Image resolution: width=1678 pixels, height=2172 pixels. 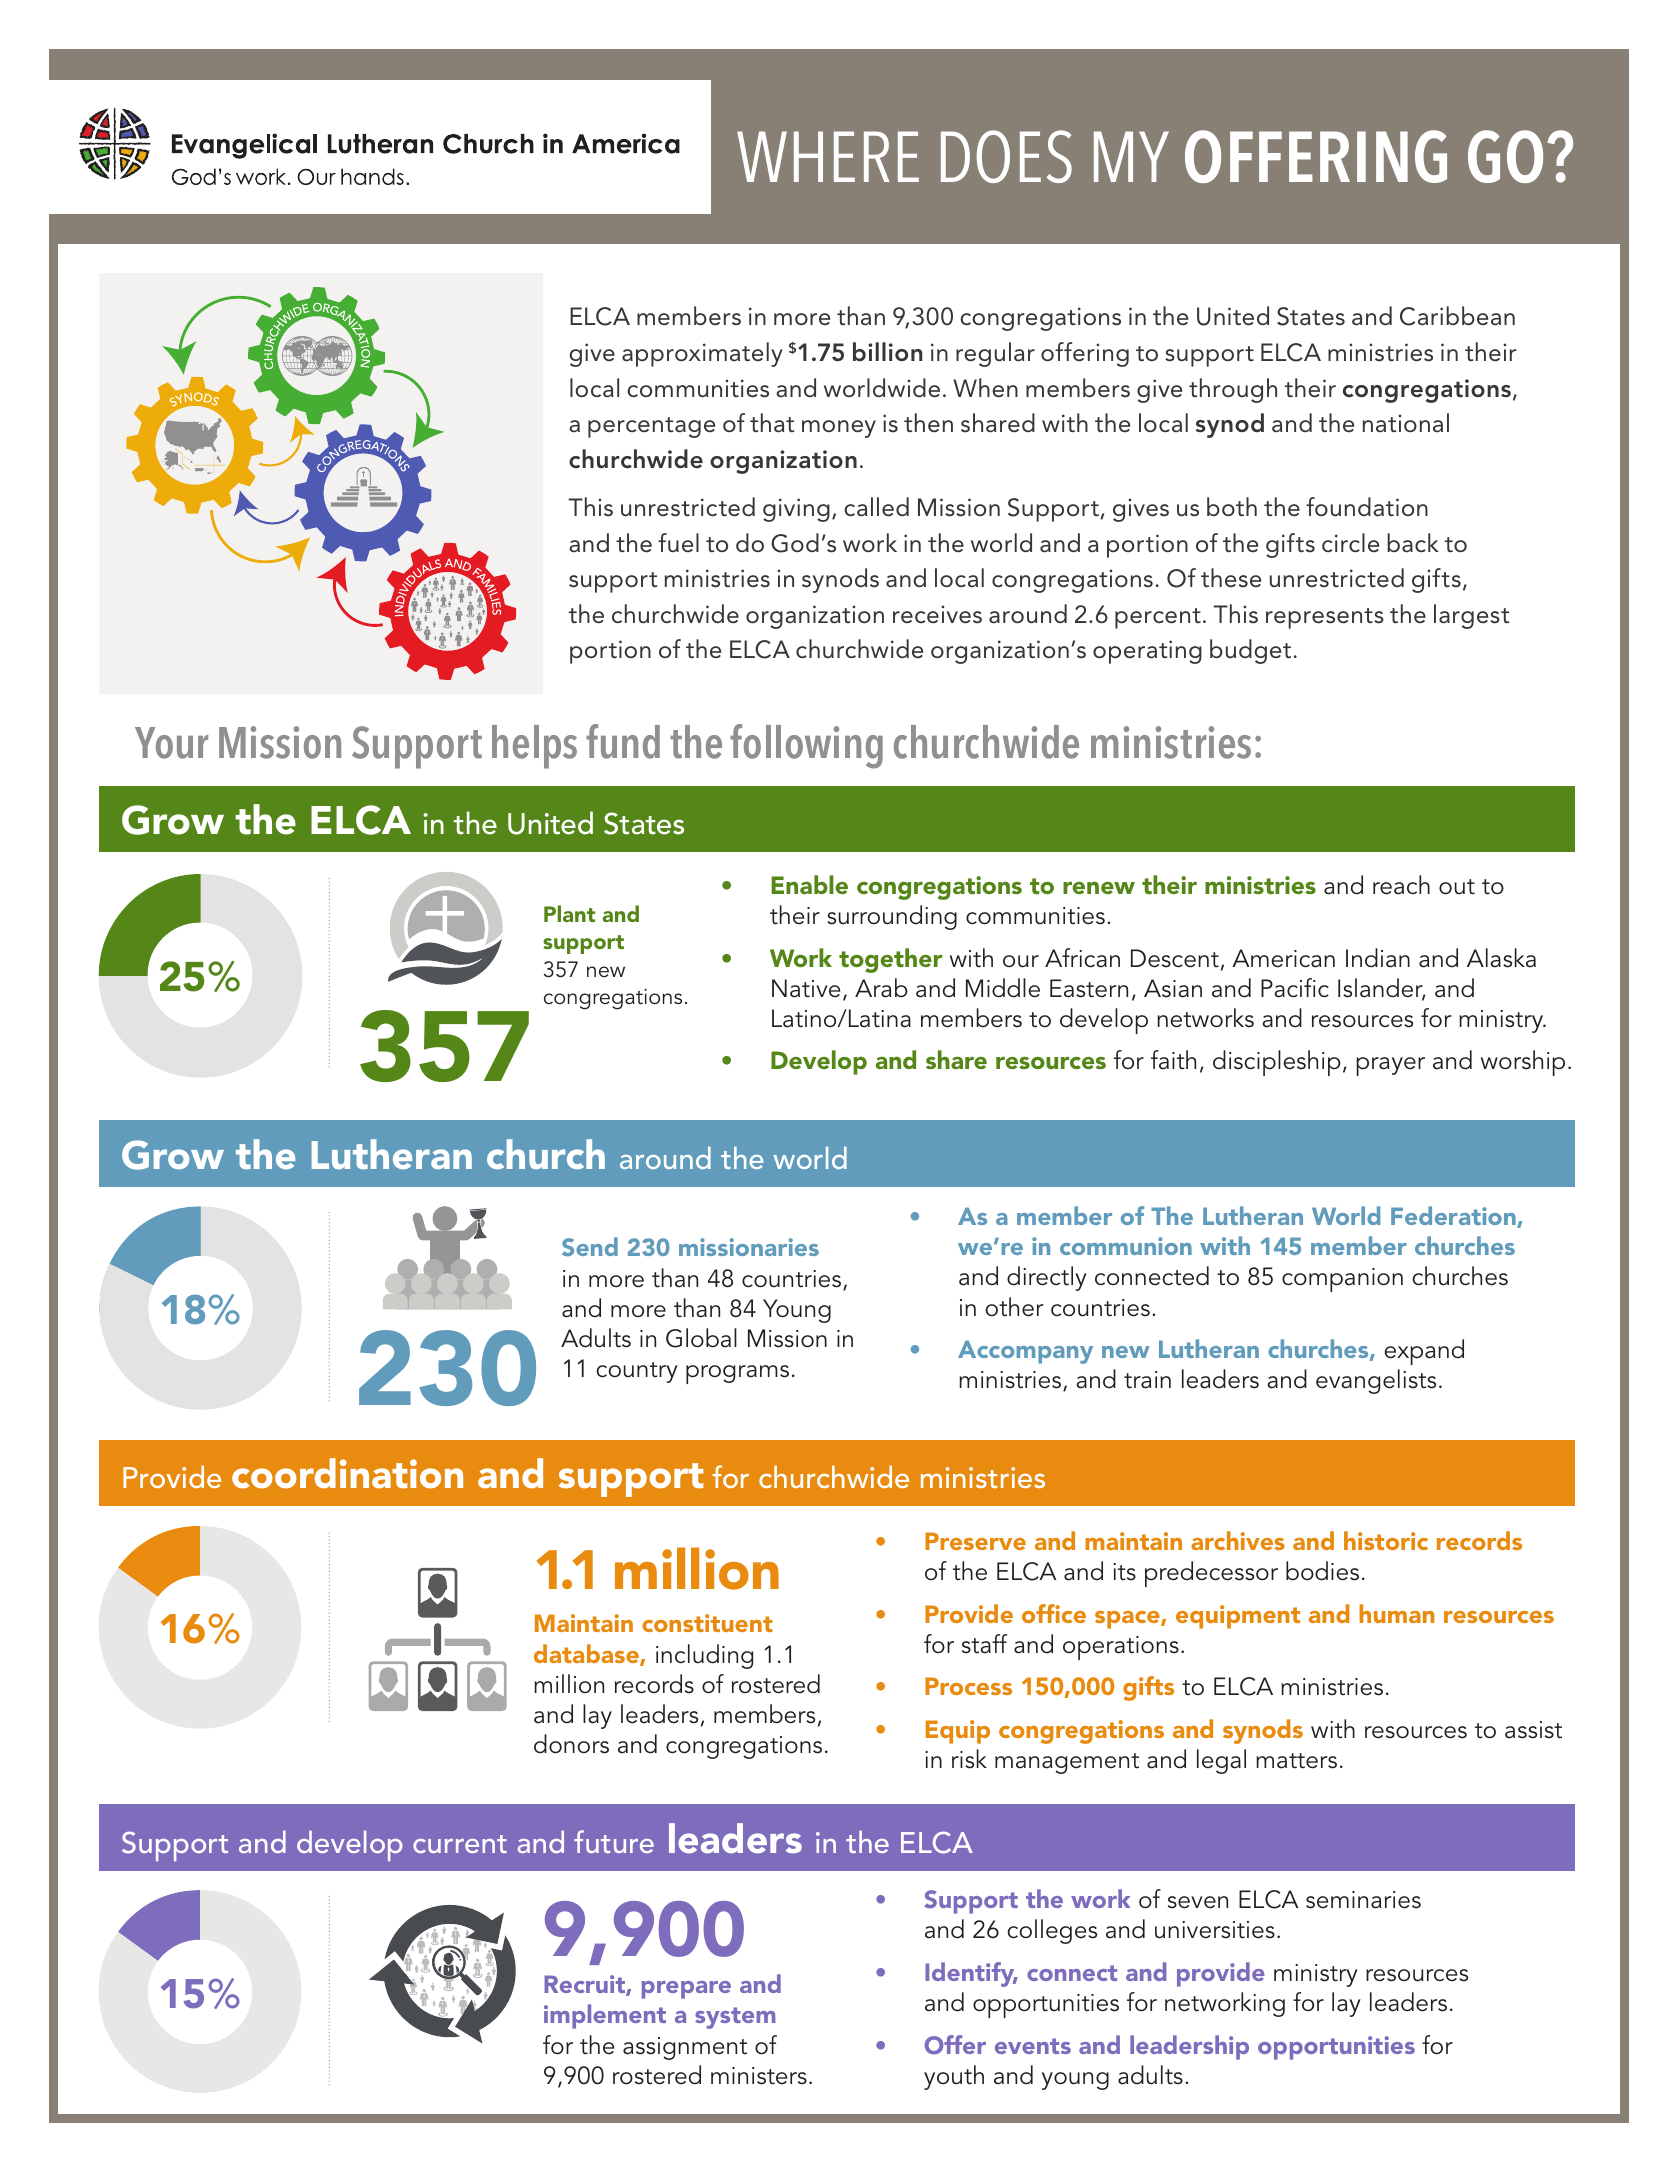 I want to click on approximately, so click(x=702, y=354).
